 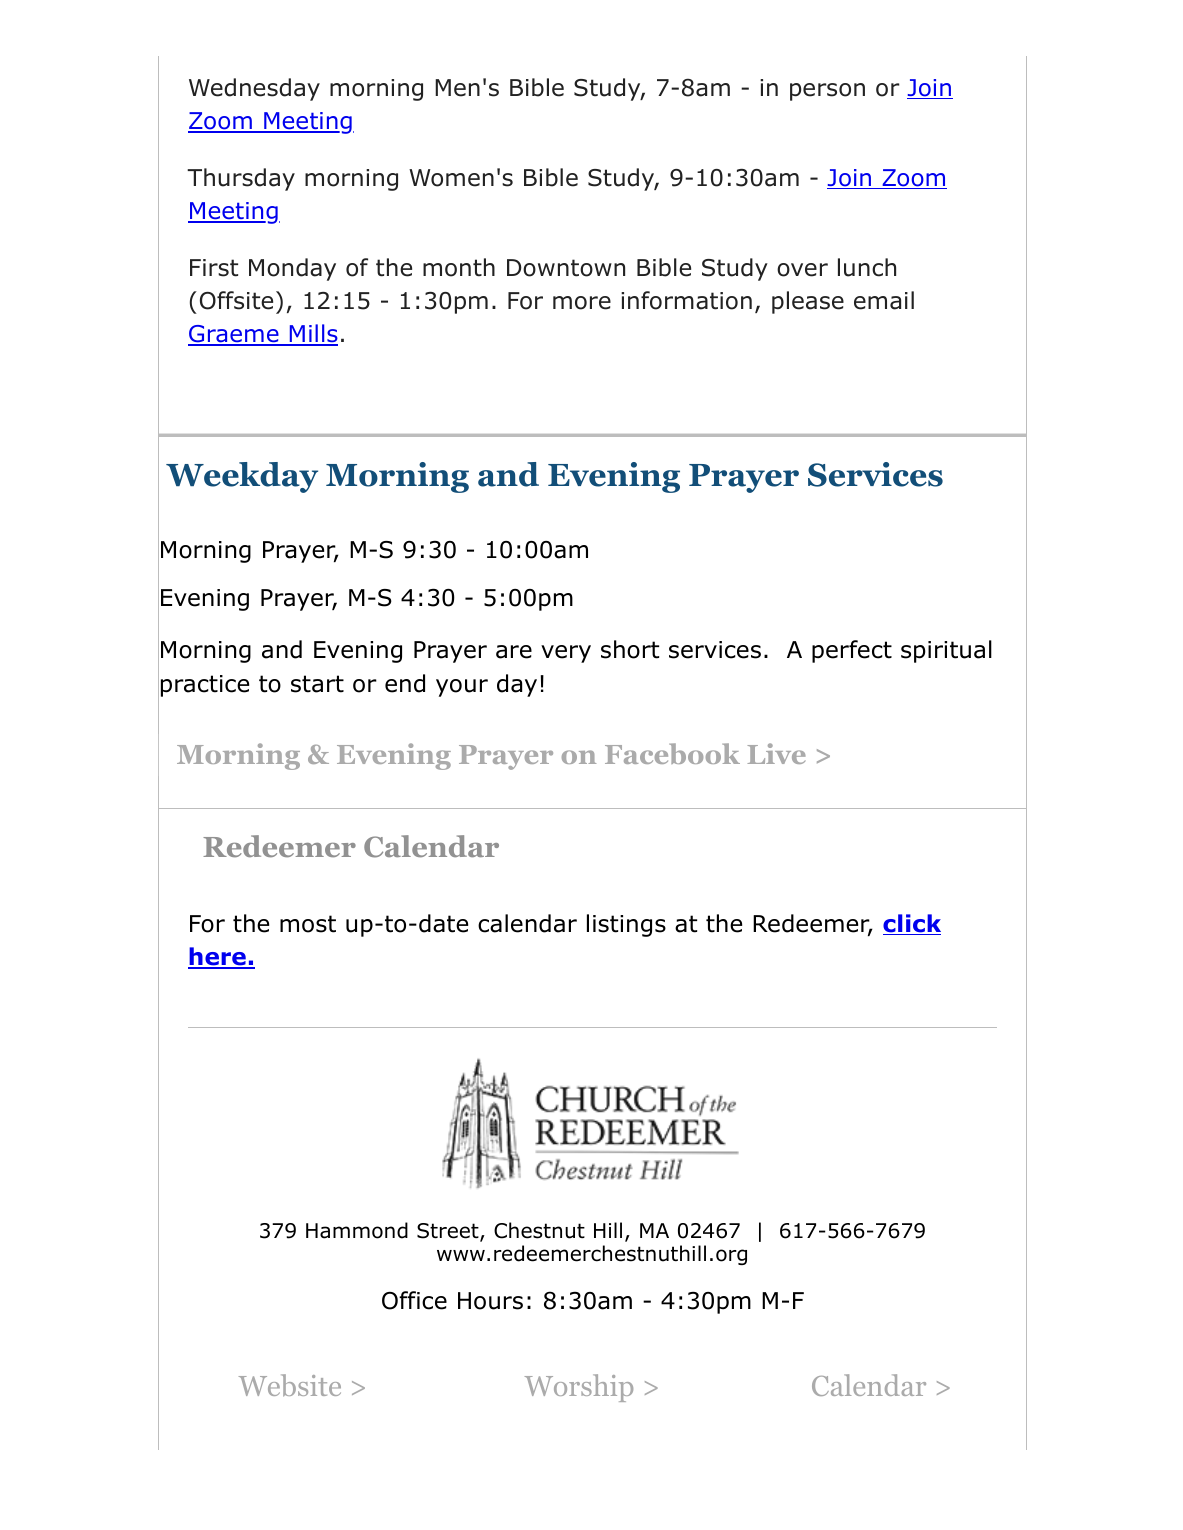 I want to click on Website, so click(x=290, y=1385).
